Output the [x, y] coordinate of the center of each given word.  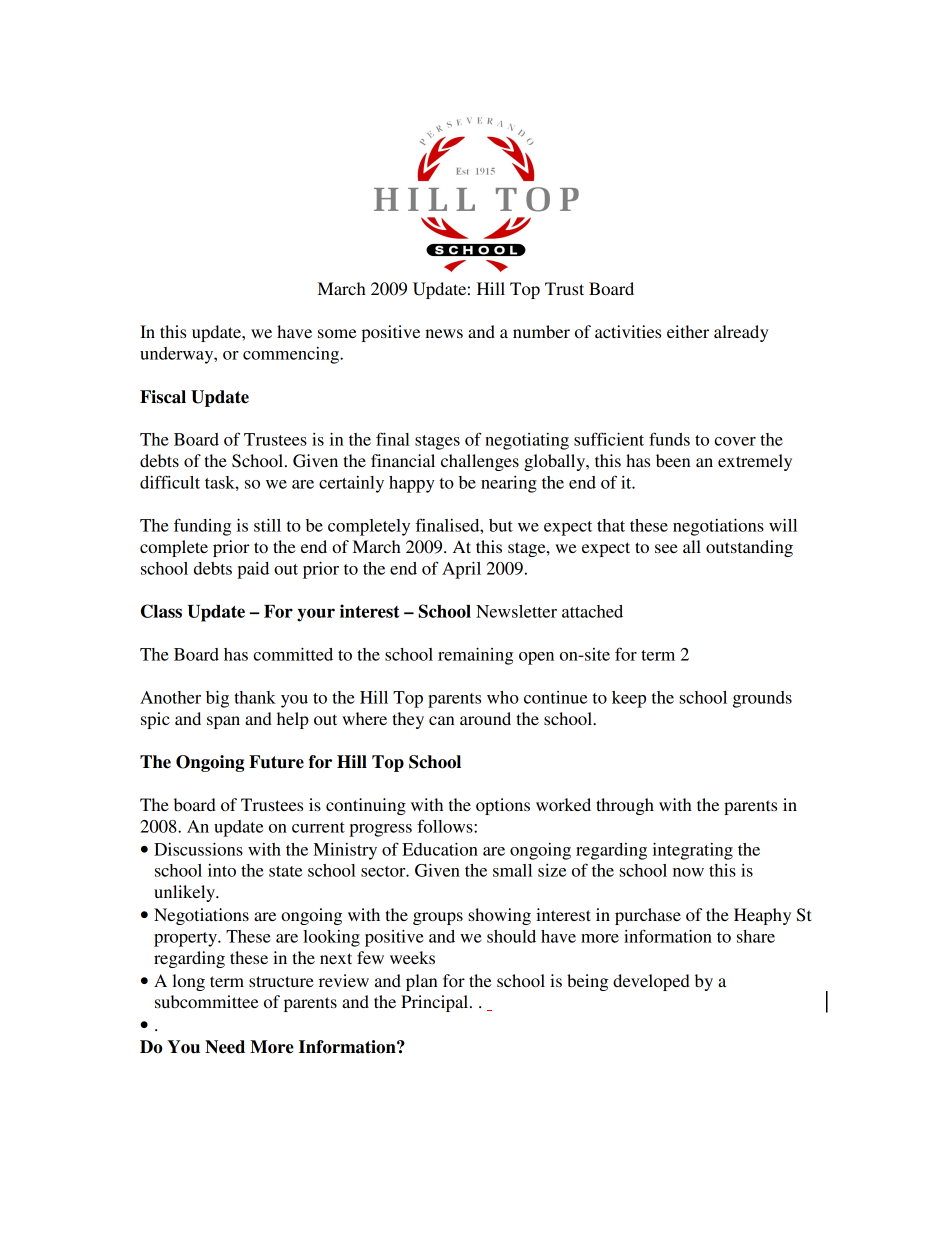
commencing [292, 355]
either [688, 331]
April [461, 570]
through [625, 806]
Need [225, 1047]
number [541, 331]
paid [253, 570]
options [503, 806]
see [666, 548]
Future [276, 762]
